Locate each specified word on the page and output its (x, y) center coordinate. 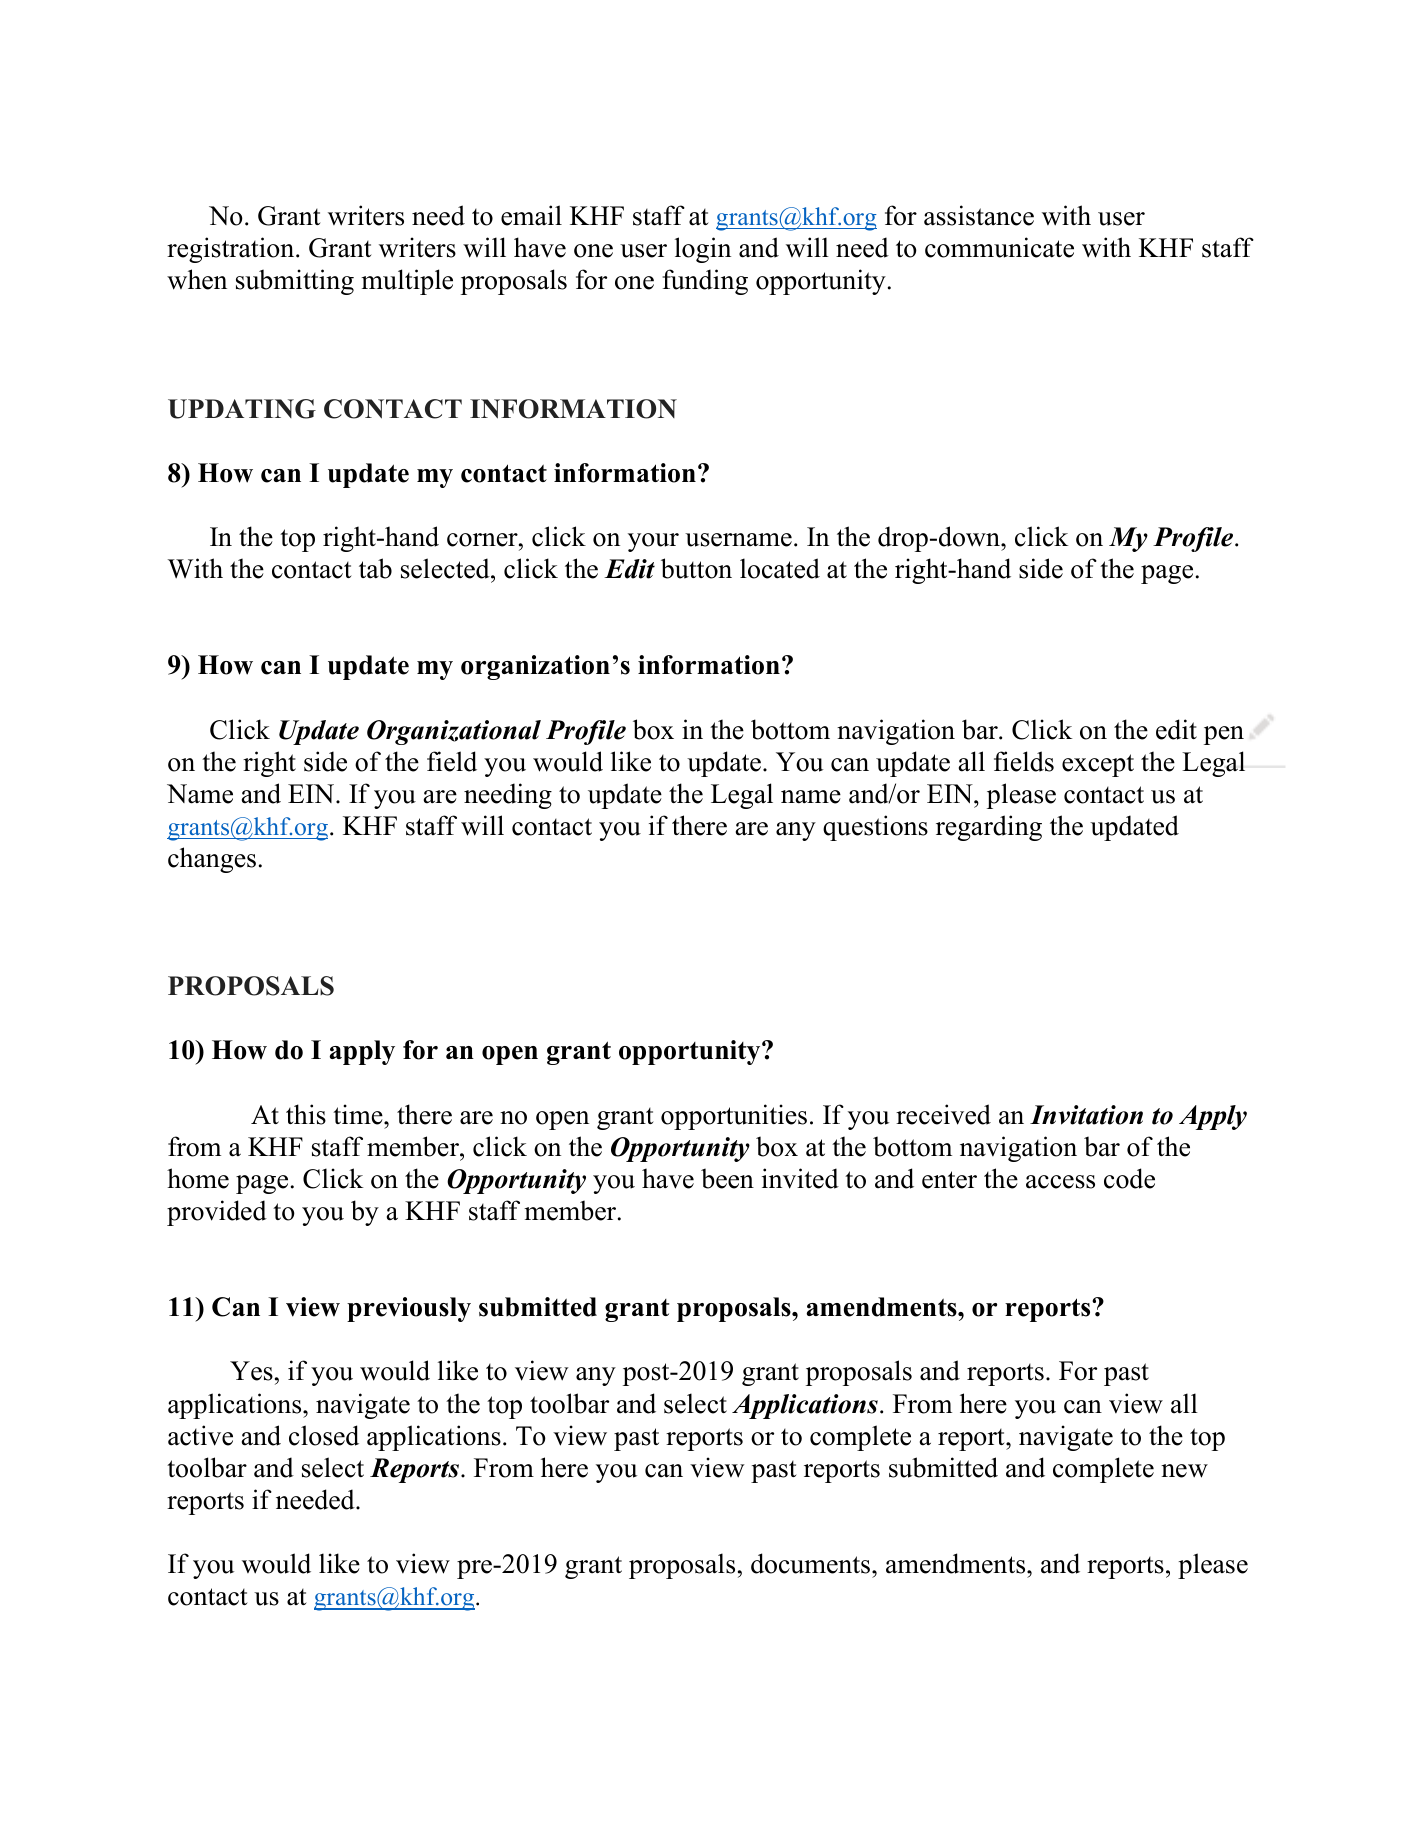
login (703, 250)
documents (812, 1563)
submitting (295, 282)
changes (212, 860)
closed (324, 1435)
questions (875, 828)
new (1184, 1471)
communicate (999, 247)
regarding (989, 828)
